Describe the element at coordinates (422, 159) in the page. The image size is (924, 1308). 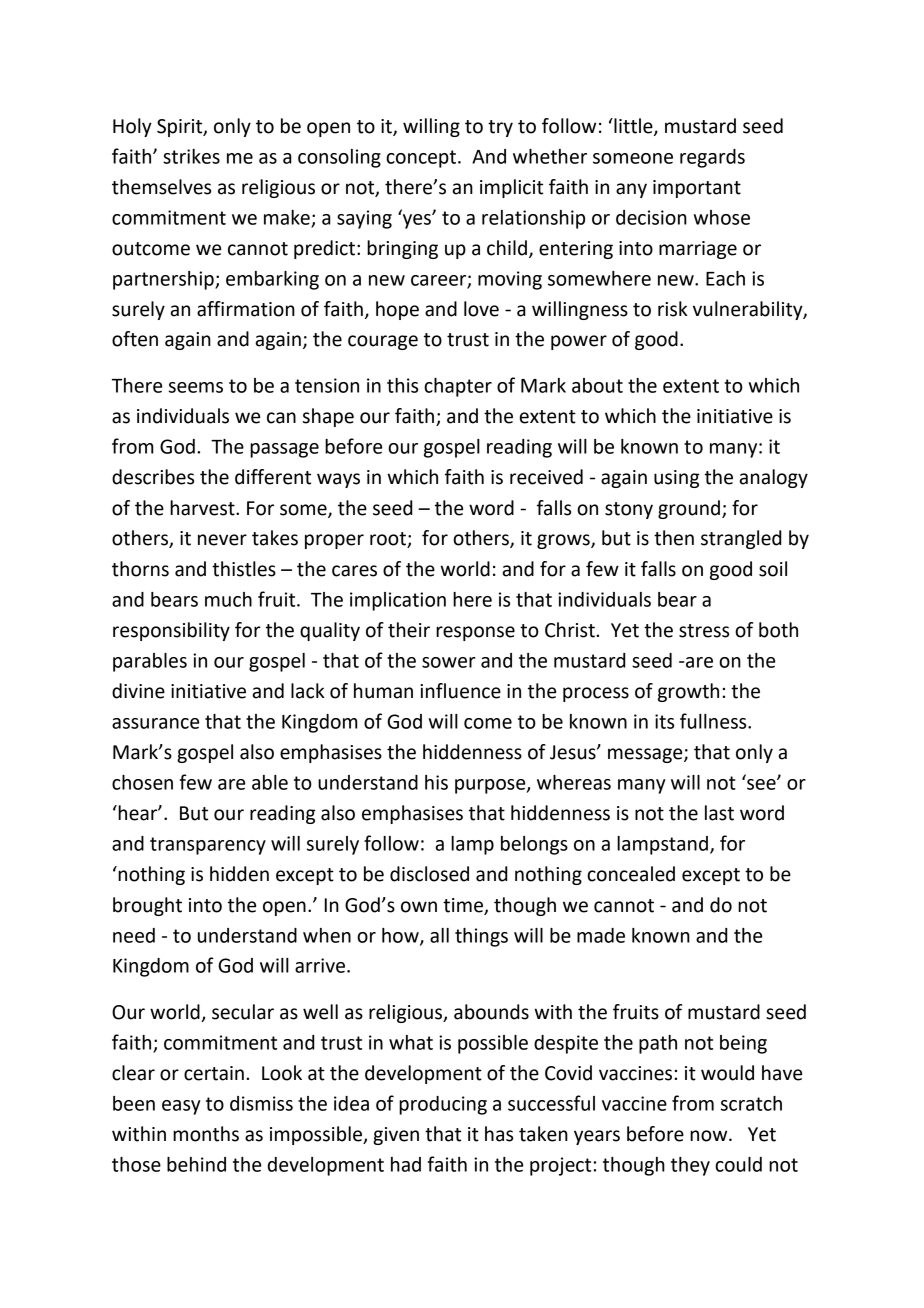
I see `concept` at that location.
